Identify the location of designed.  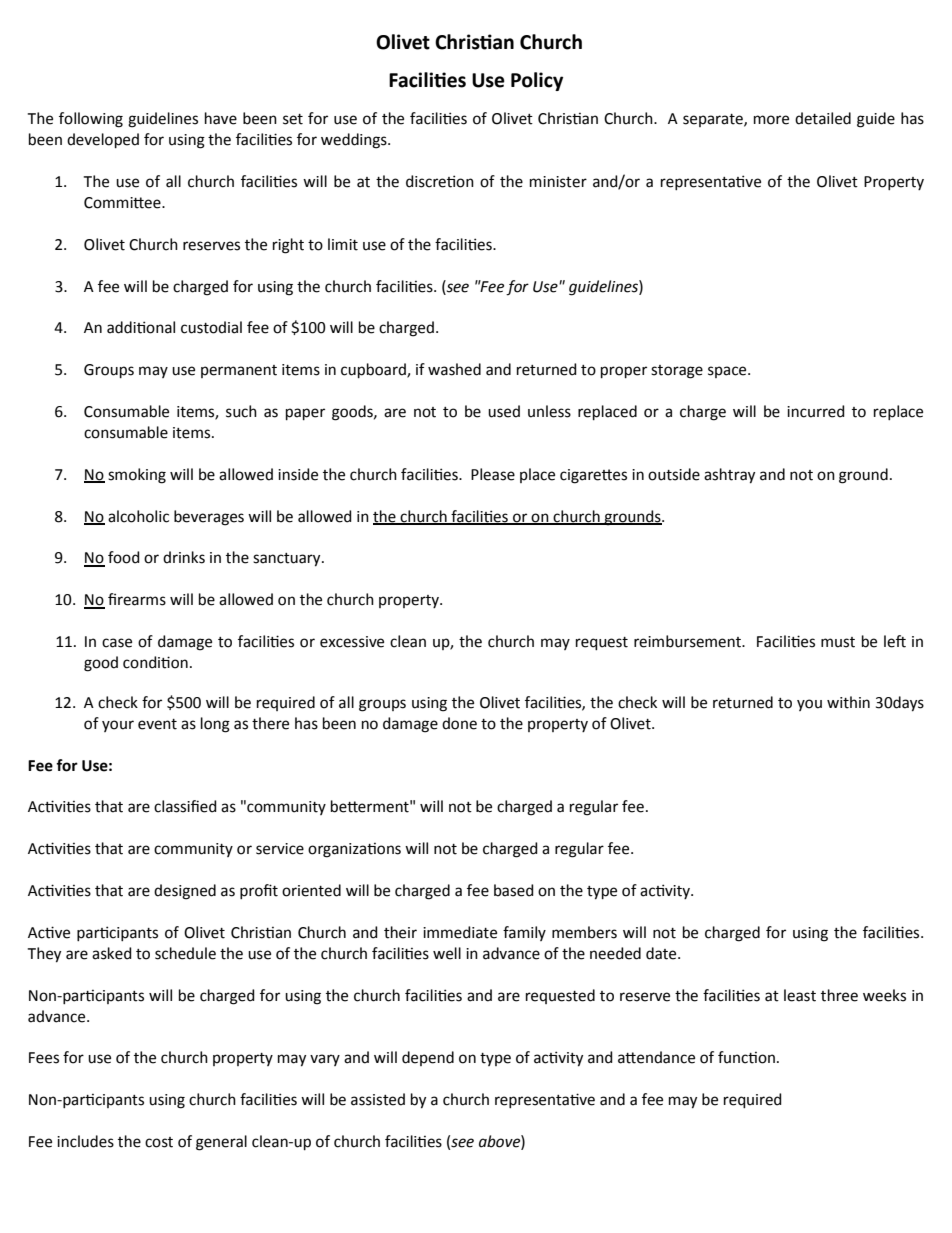
(185, 892).
